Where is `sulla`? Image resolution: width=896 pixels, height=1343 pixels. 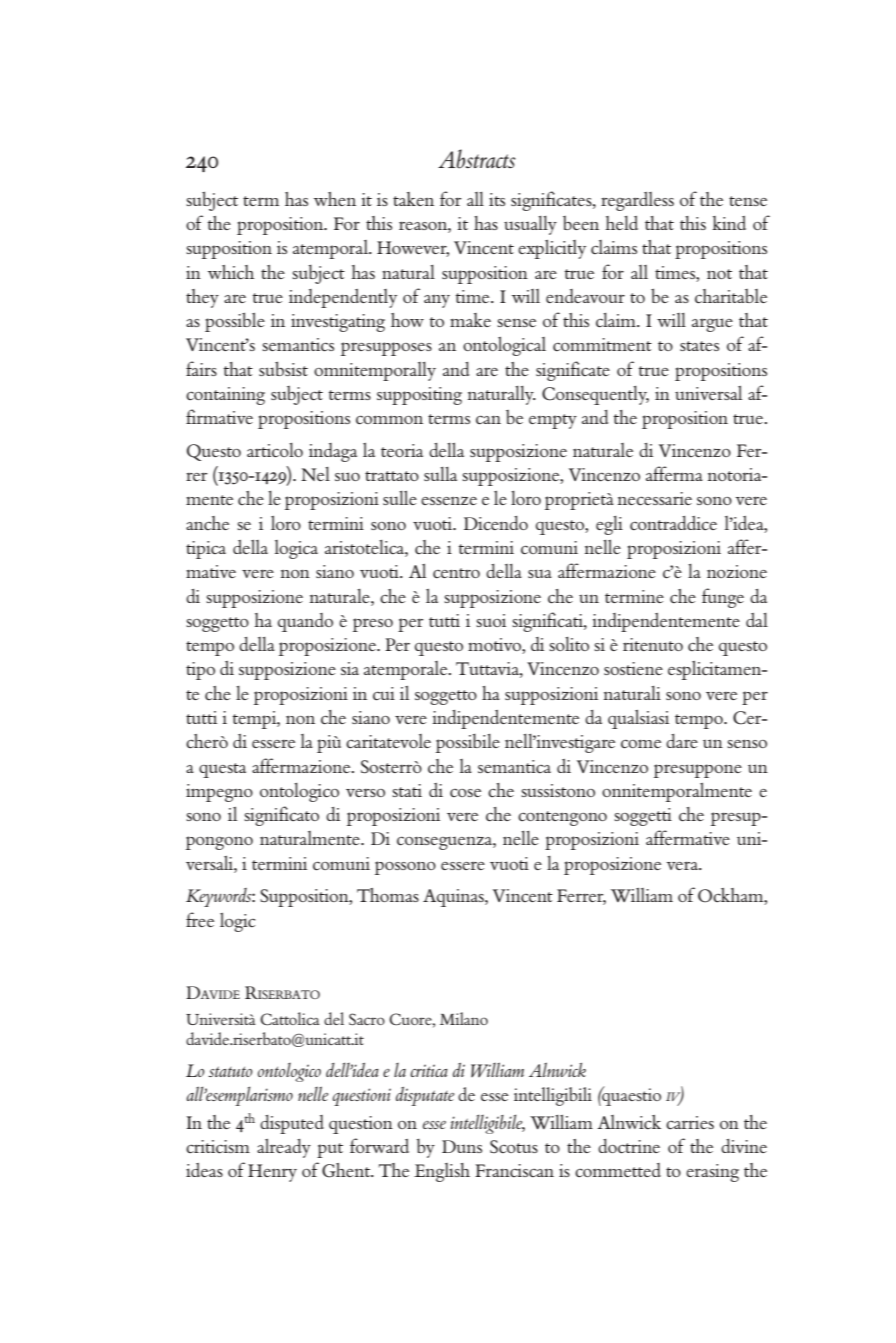
sulla is located at coordinates (440, 474).
